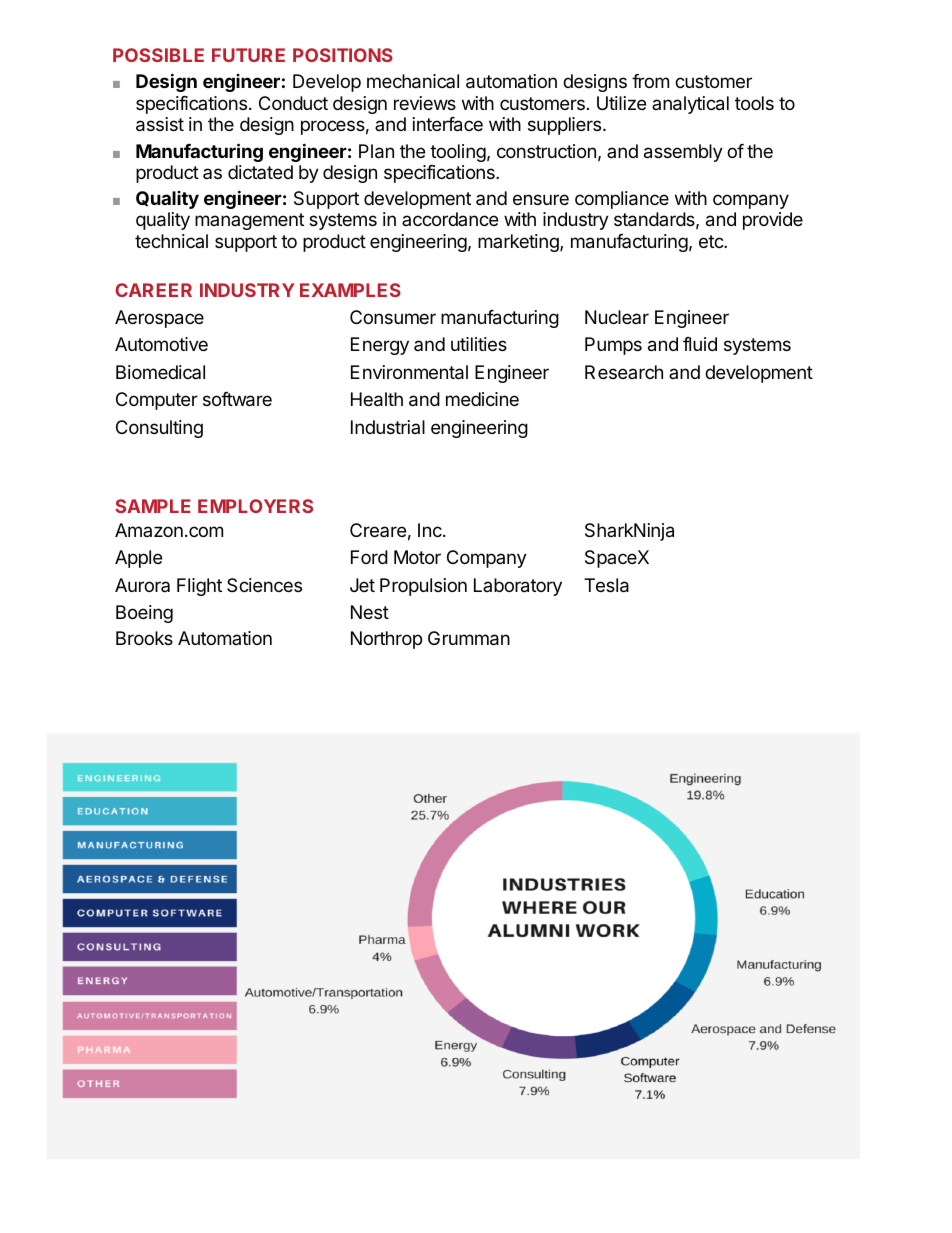  Describe the element at coordinates (161, 344) in the screenshot. I see `Automotive` at that location.
